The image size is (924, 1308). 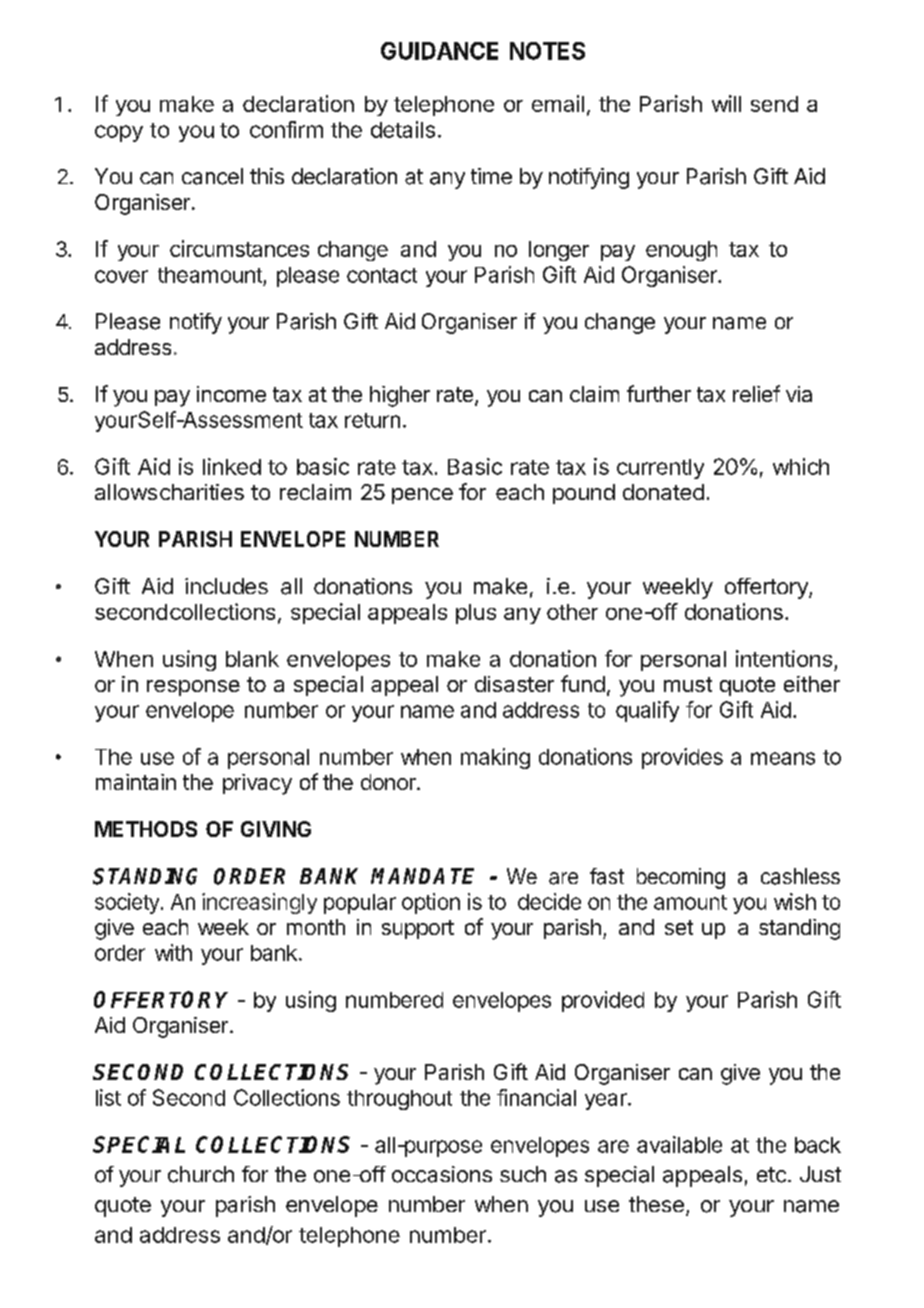 I want to click on copy, so click(x=119, y=133).
